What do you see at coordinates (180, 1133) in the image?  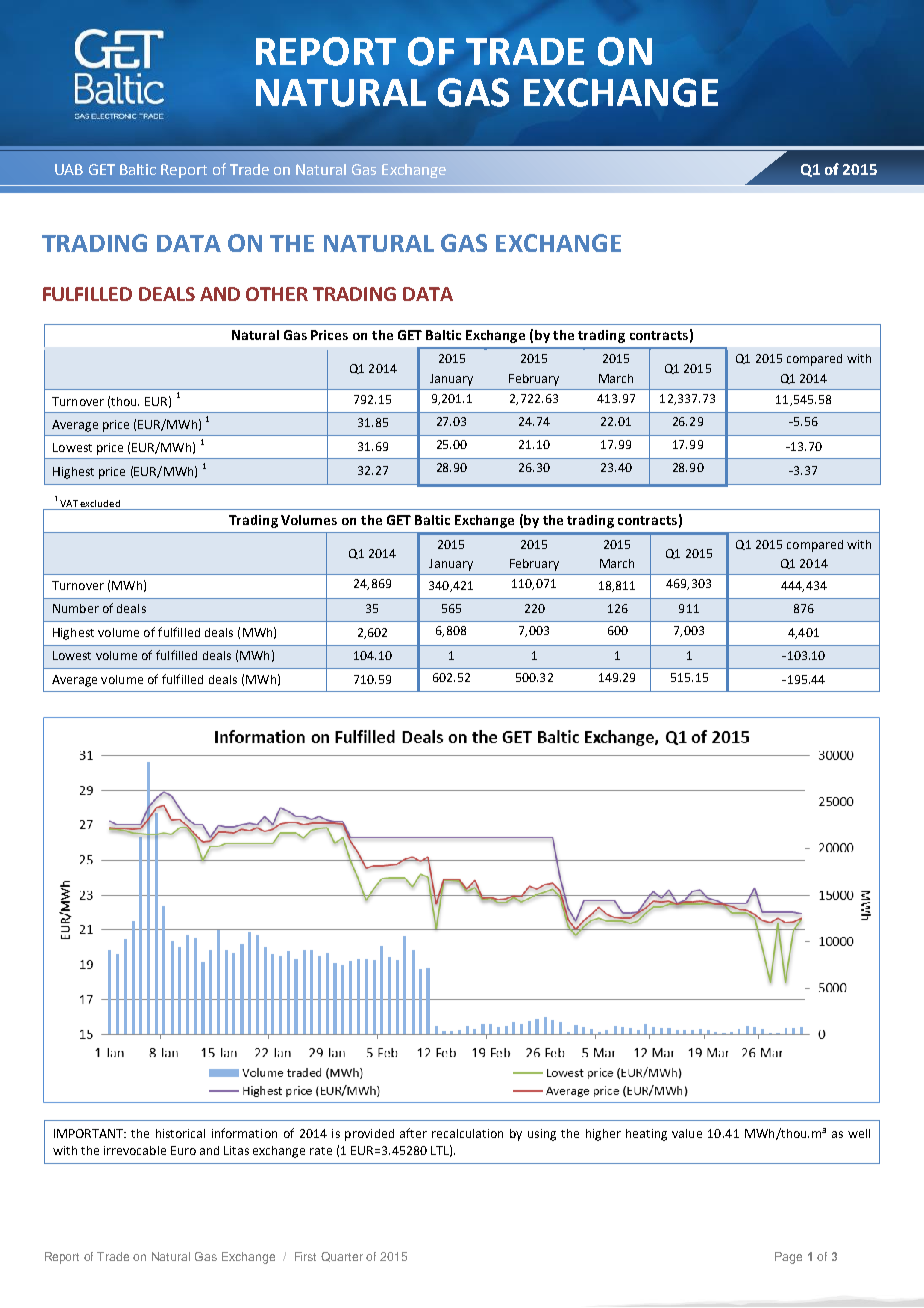 I see `historical` at bounding box center [180, 1133].
